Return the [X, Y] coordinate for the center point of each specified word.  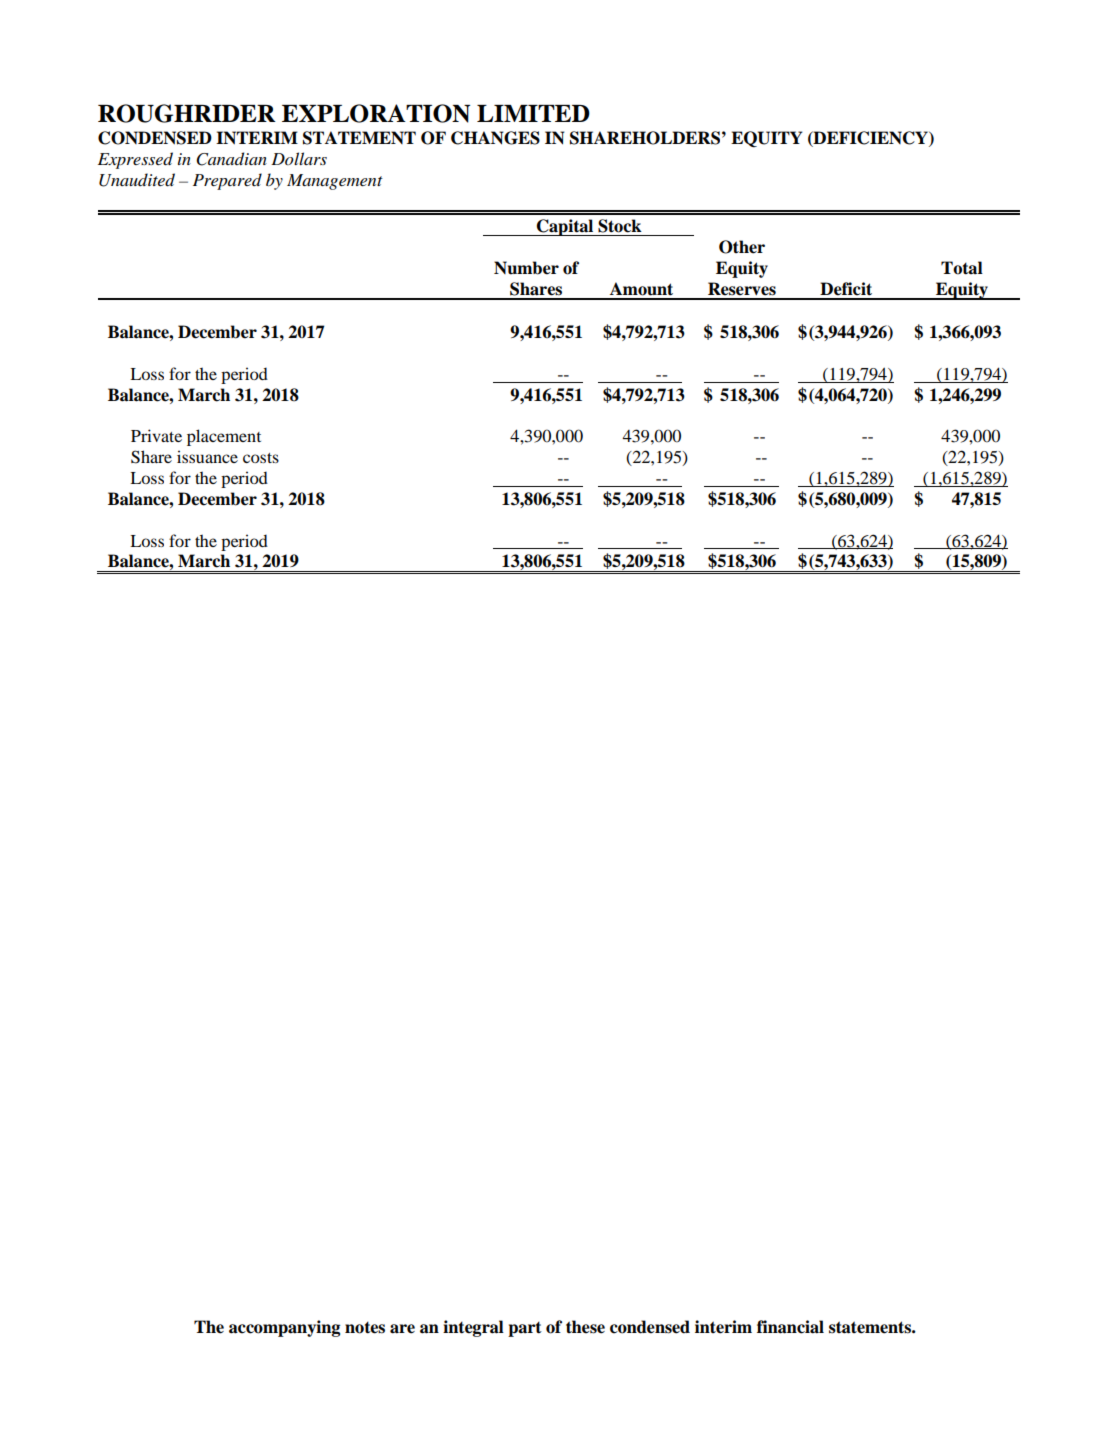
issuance [207, 456]
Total [962, 268]
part [525, 1329]
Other [742, 247]
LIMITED [533, 113]
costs [261, 458]
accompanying [284, 1328]
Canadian [231, 159]
